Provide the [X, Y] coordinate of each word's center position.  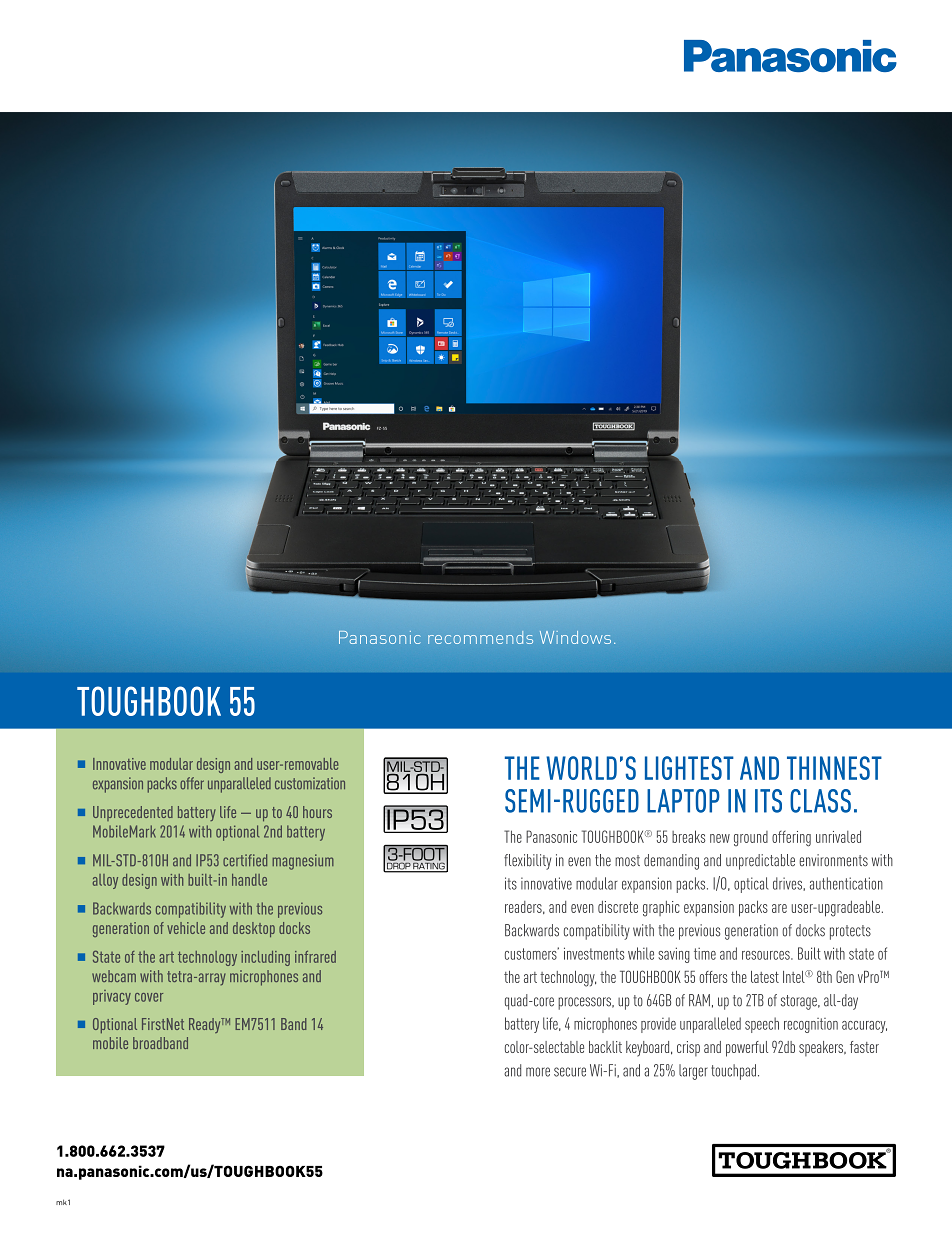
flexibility [527, 862]
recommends [480, 637]
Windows [575, 637]
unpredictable [760, 862]
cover [149, 997]
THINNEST [834, 768]
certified [245, 860]
